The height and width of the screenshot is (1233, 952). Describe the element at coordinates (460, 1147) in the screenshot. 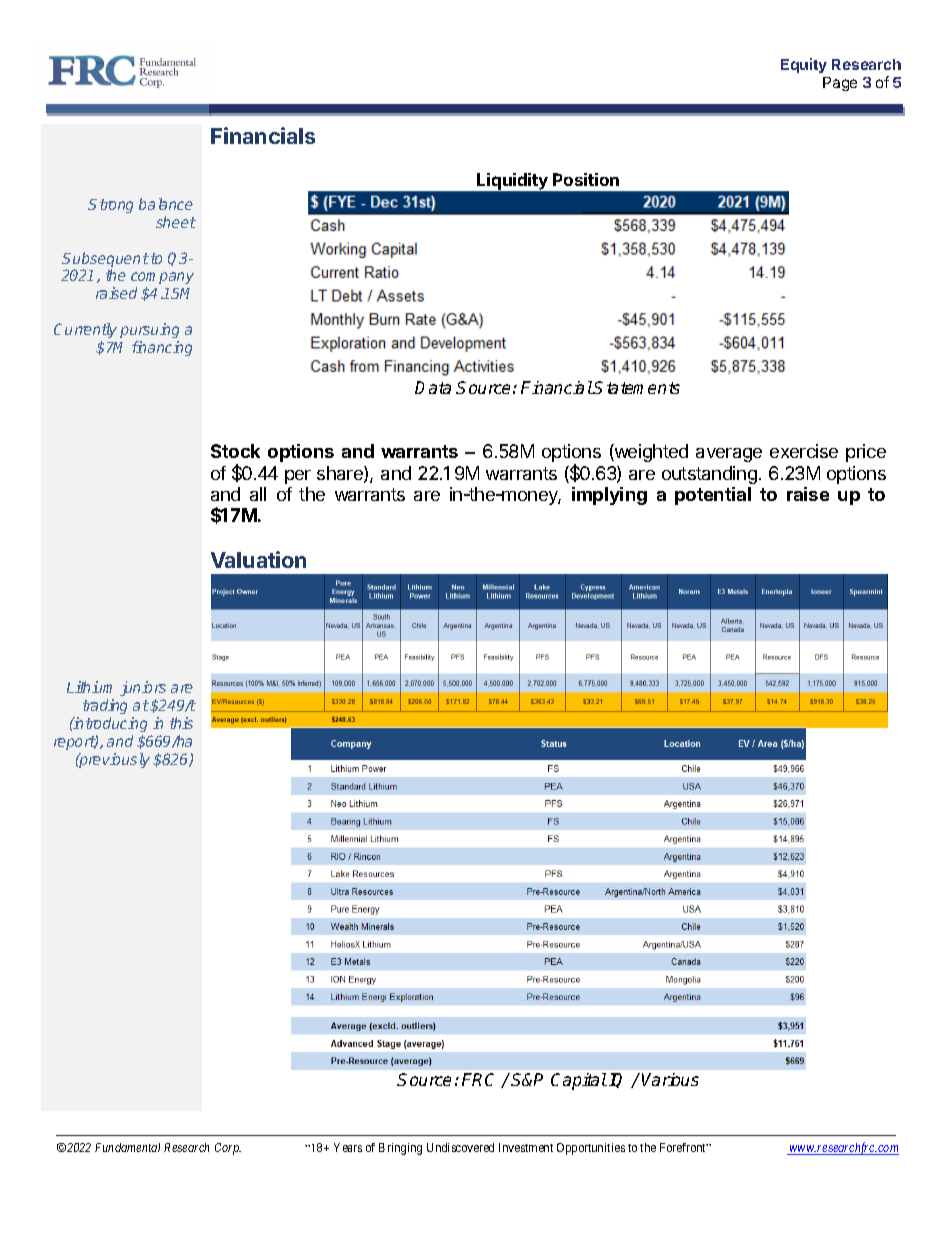

I see `Undiscovered` at that location.
